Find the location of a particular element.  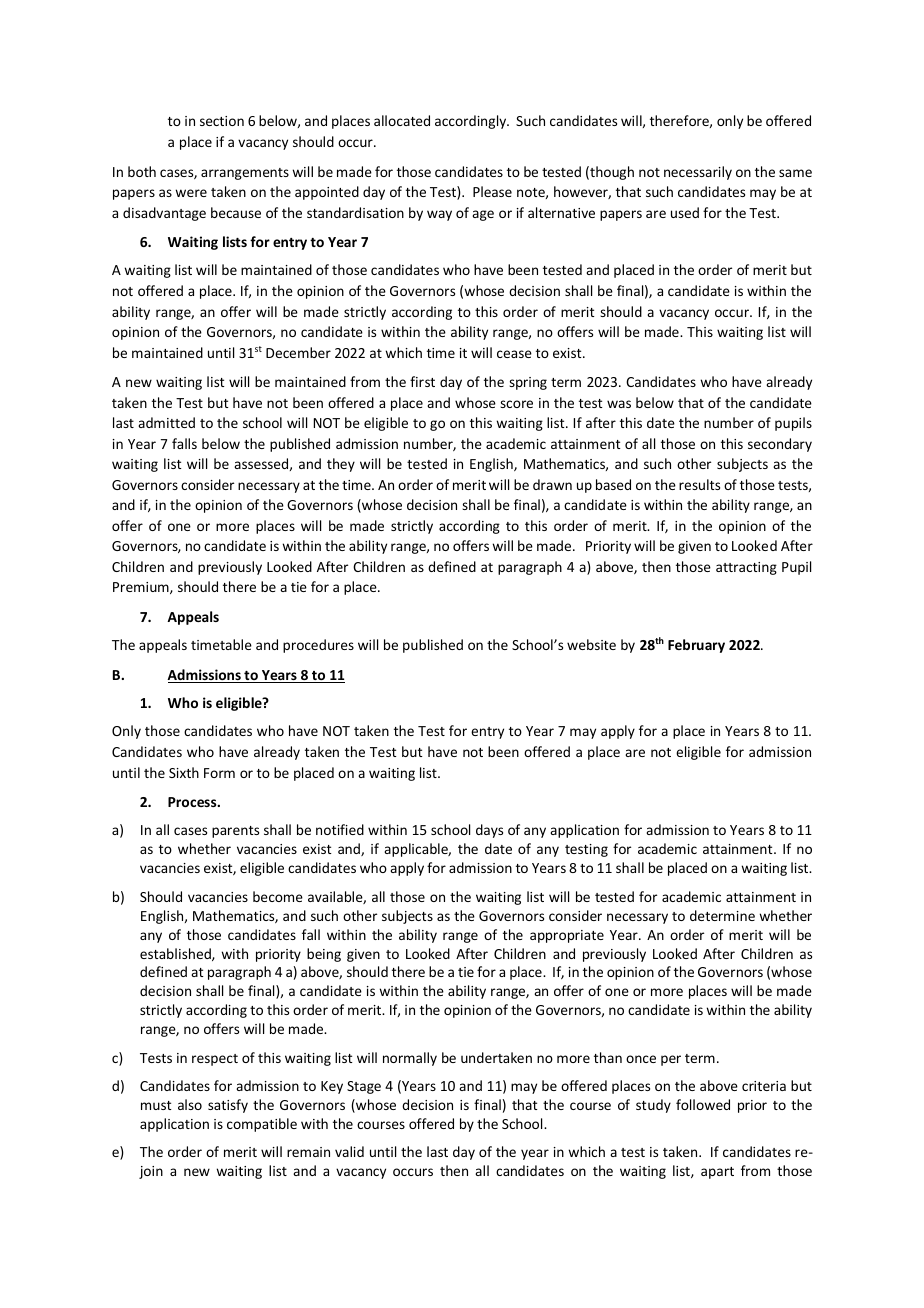

section is located at coordinates (222, 121).
